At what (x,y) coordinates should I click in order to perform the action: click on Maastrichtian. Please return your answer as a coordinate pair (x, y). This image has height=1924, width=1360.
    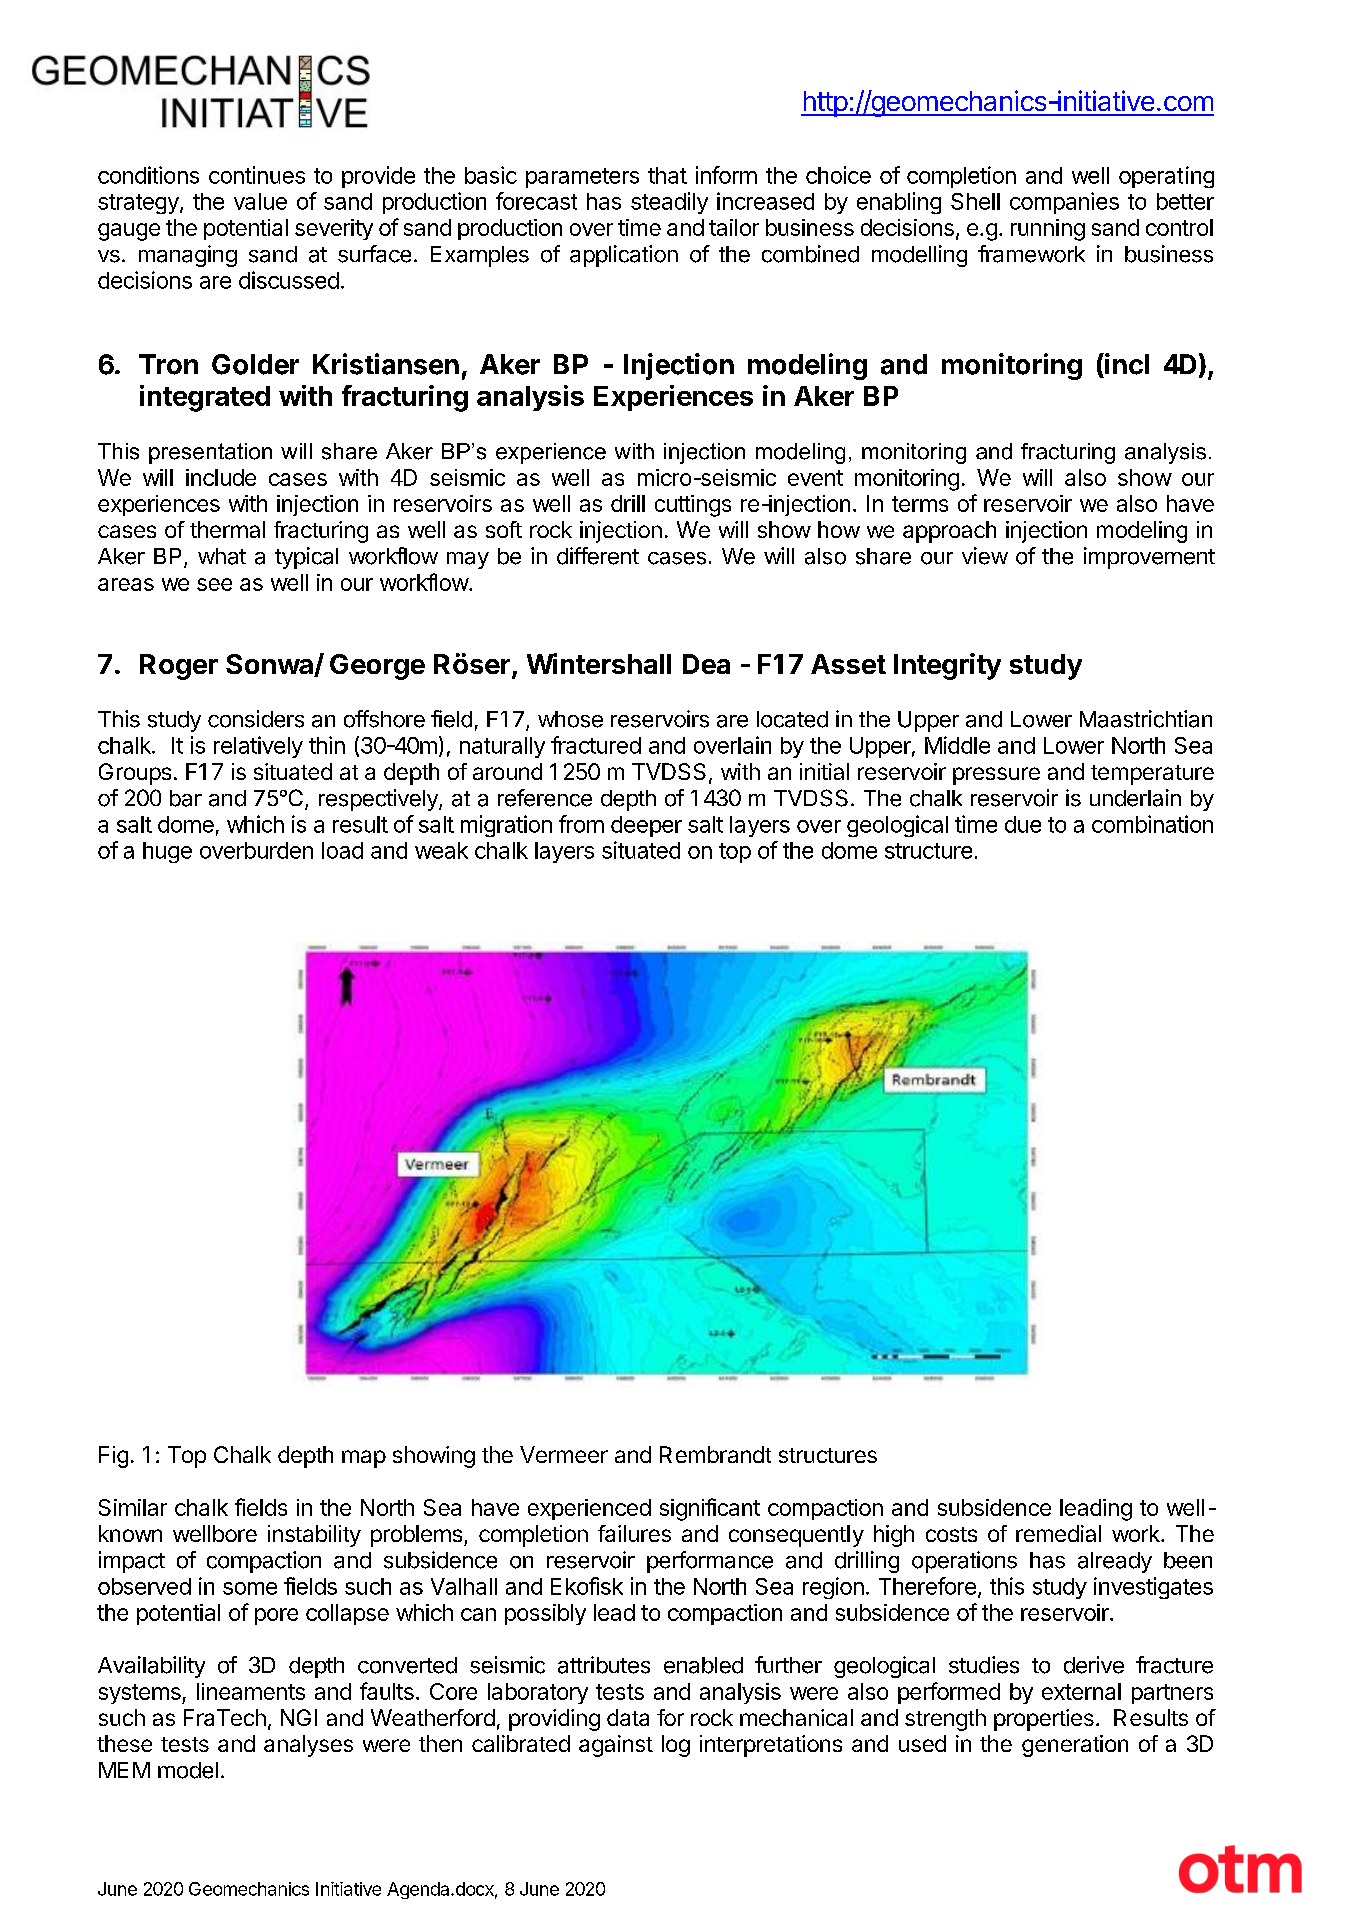
    Looking at the image, I should click on (1146, 719).
